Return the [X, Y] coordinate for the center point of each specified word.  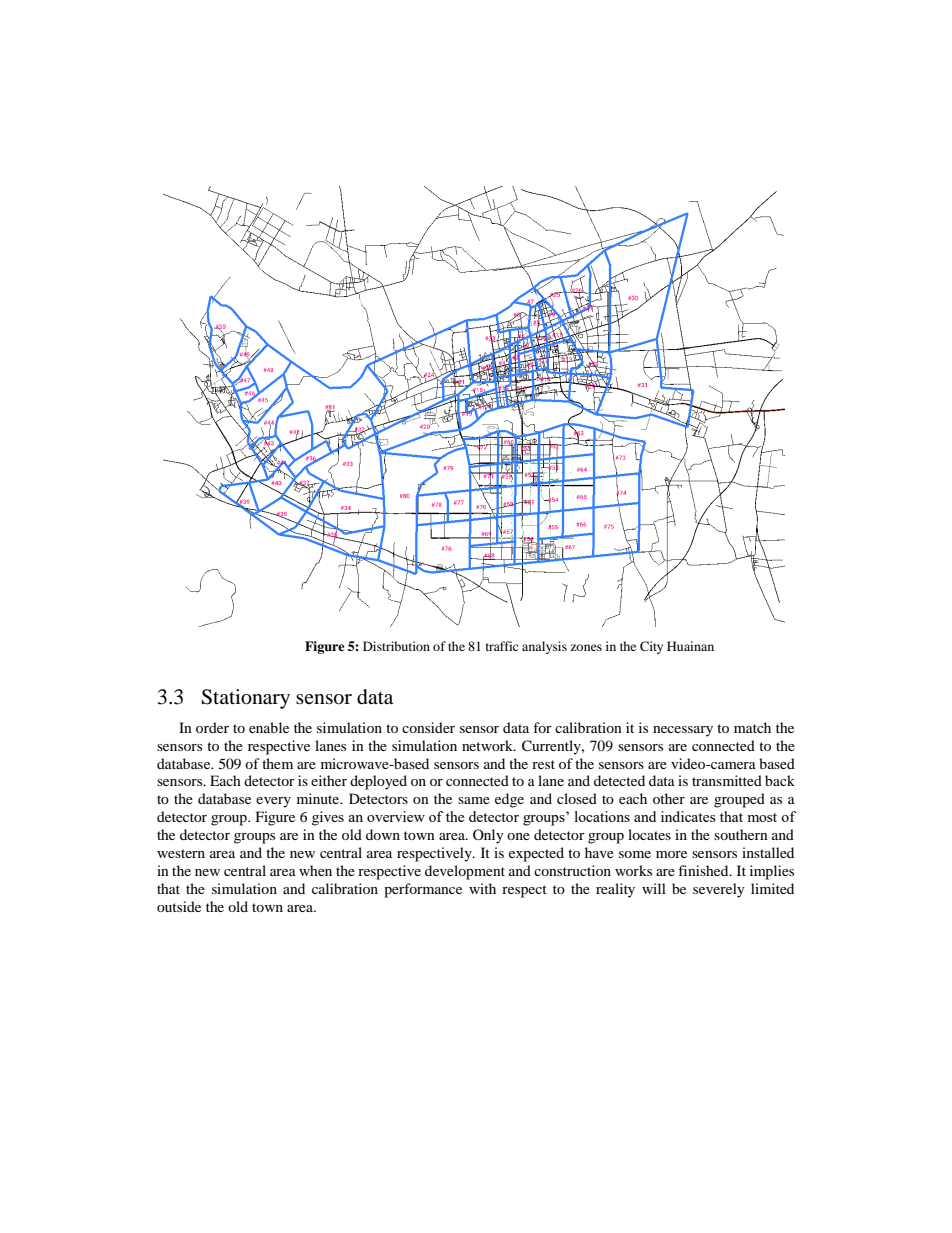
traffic [502, 646]
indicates [688, 816]
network [489, 745]
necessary [683, 731]
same [474, 800]
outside [179, 906]
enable [269, 727]
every [273, 802]
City [651, 647]
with [482, 888]
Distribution [396, 646]
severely [719, 890]
